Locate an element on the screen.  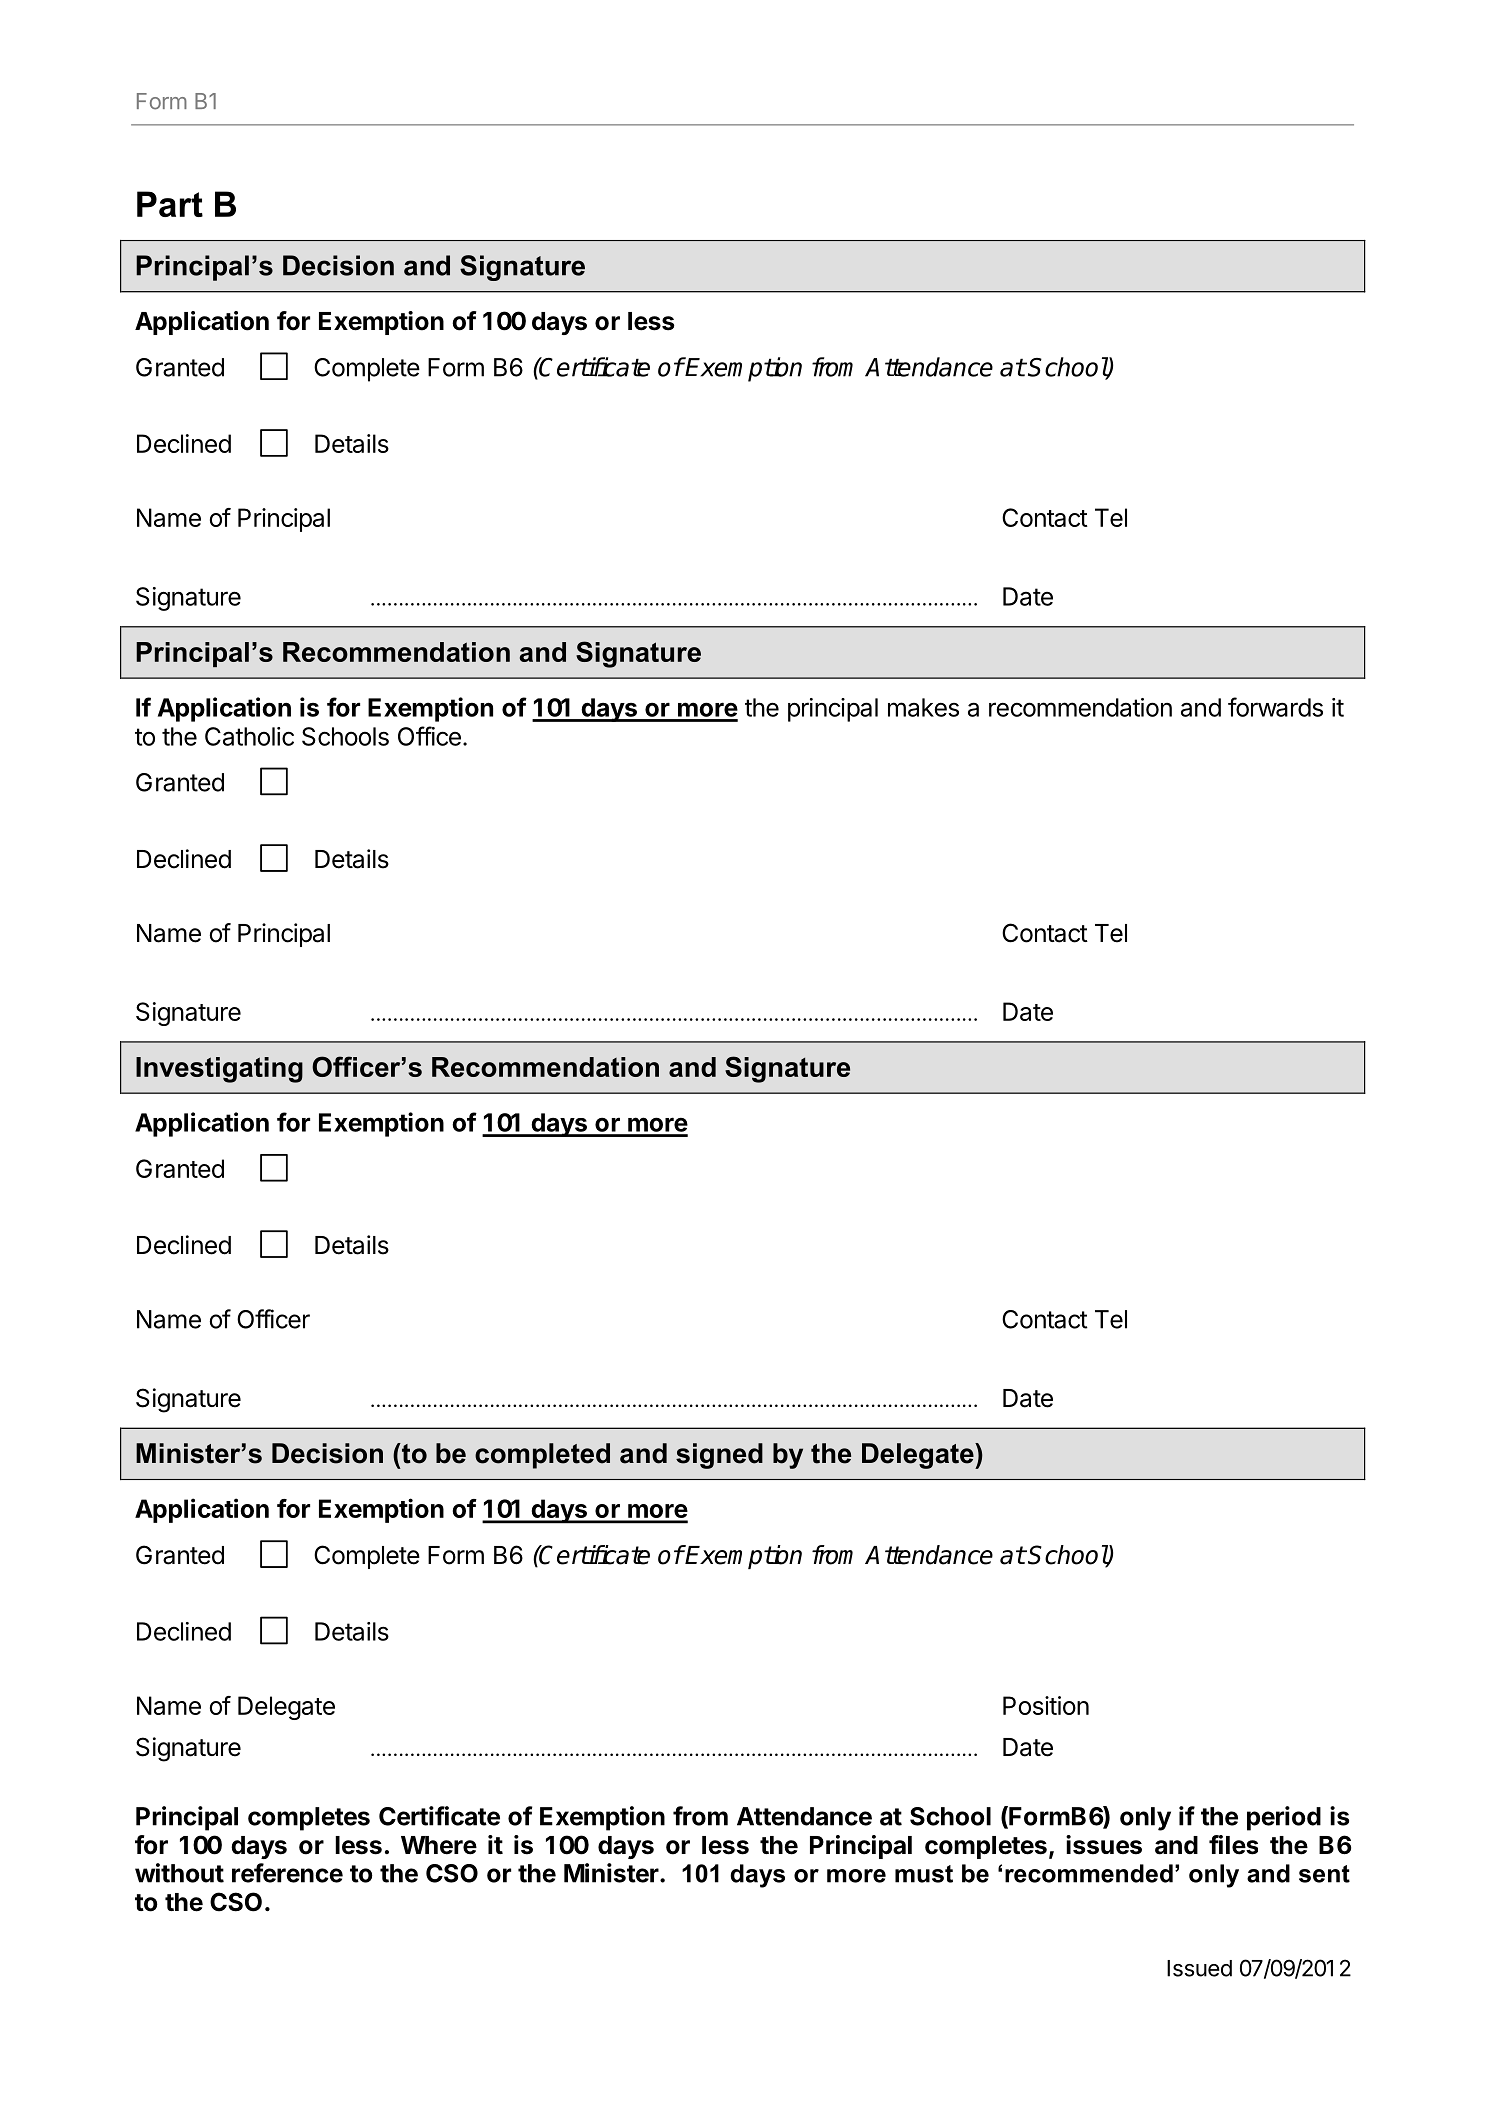
Investigating is located at coordinates (219, 1070).
